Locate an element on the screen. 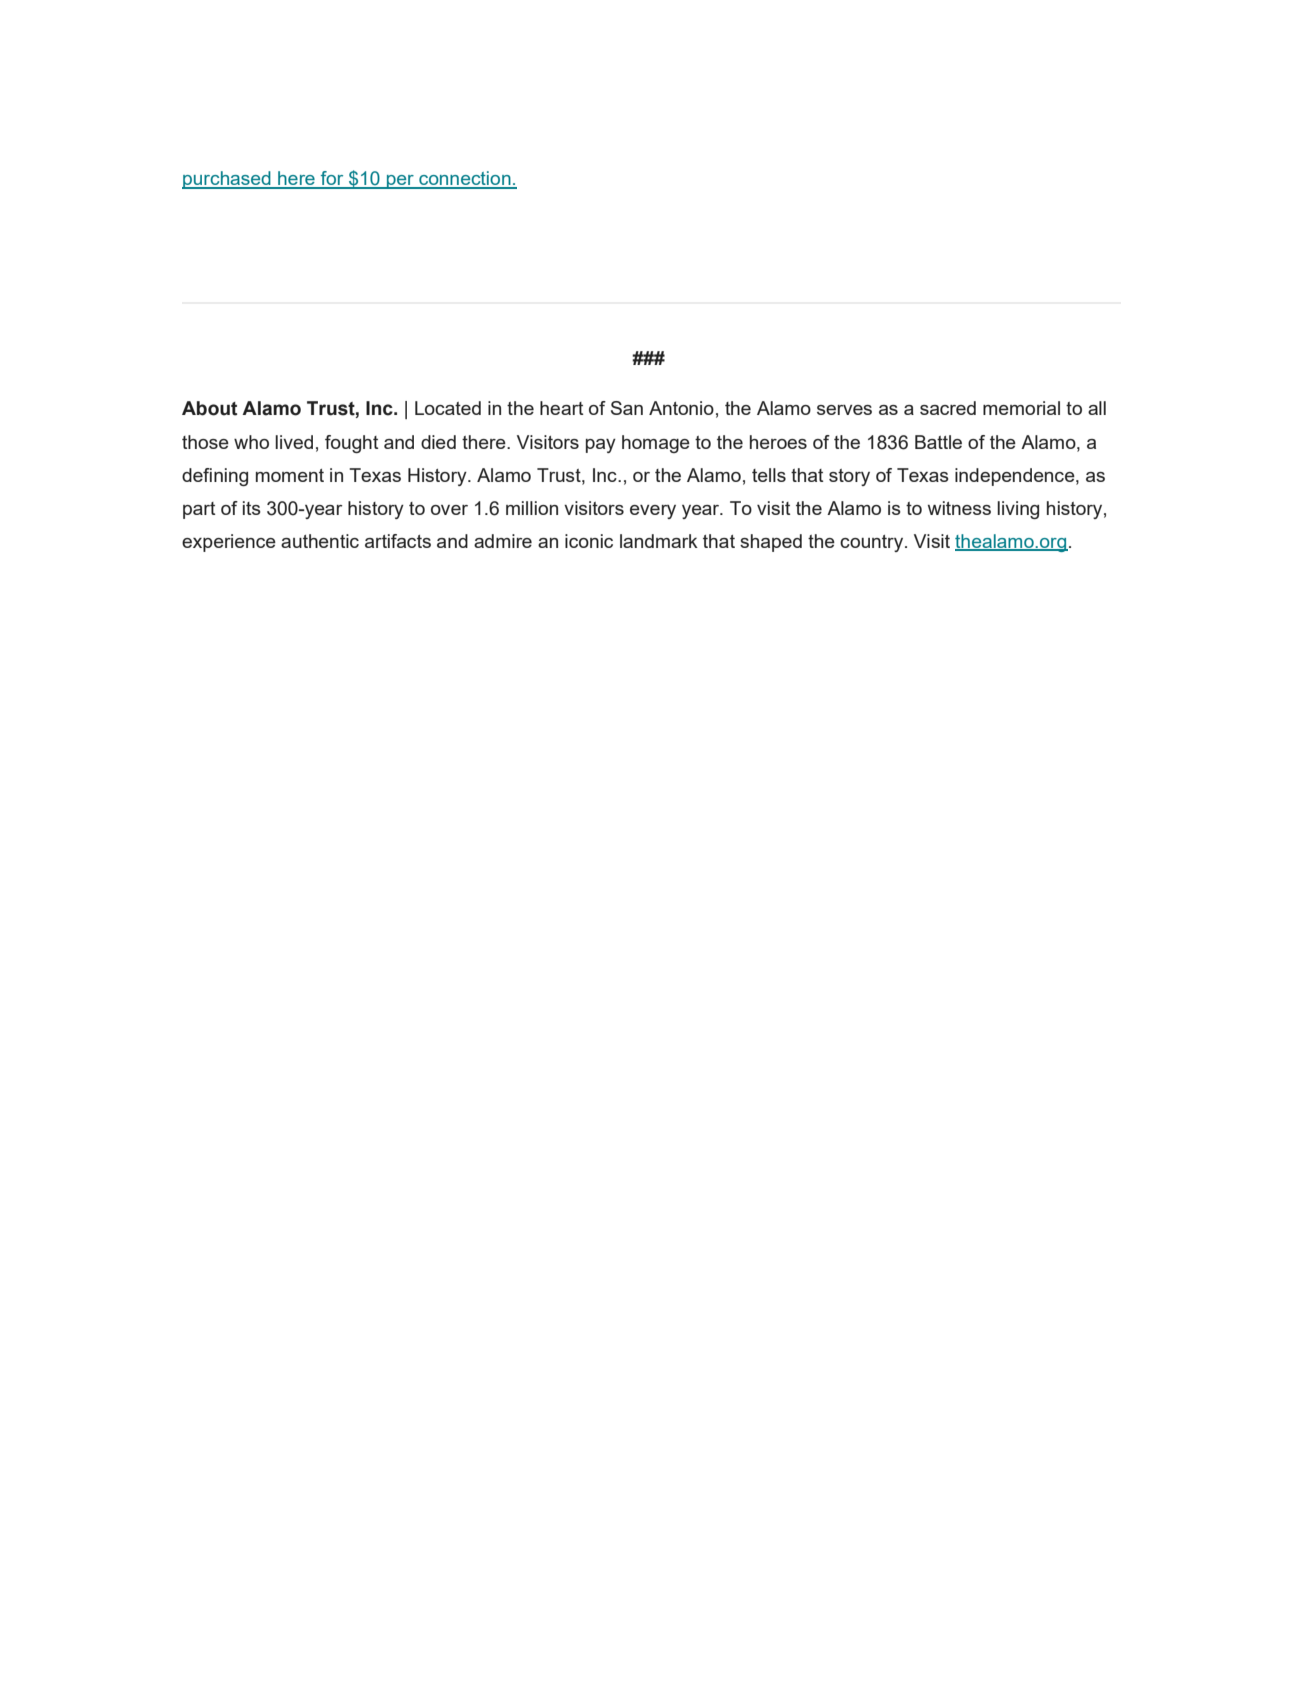 This screenshot has width=1303, height=1686. connection is located at coordinates (465, 179).
